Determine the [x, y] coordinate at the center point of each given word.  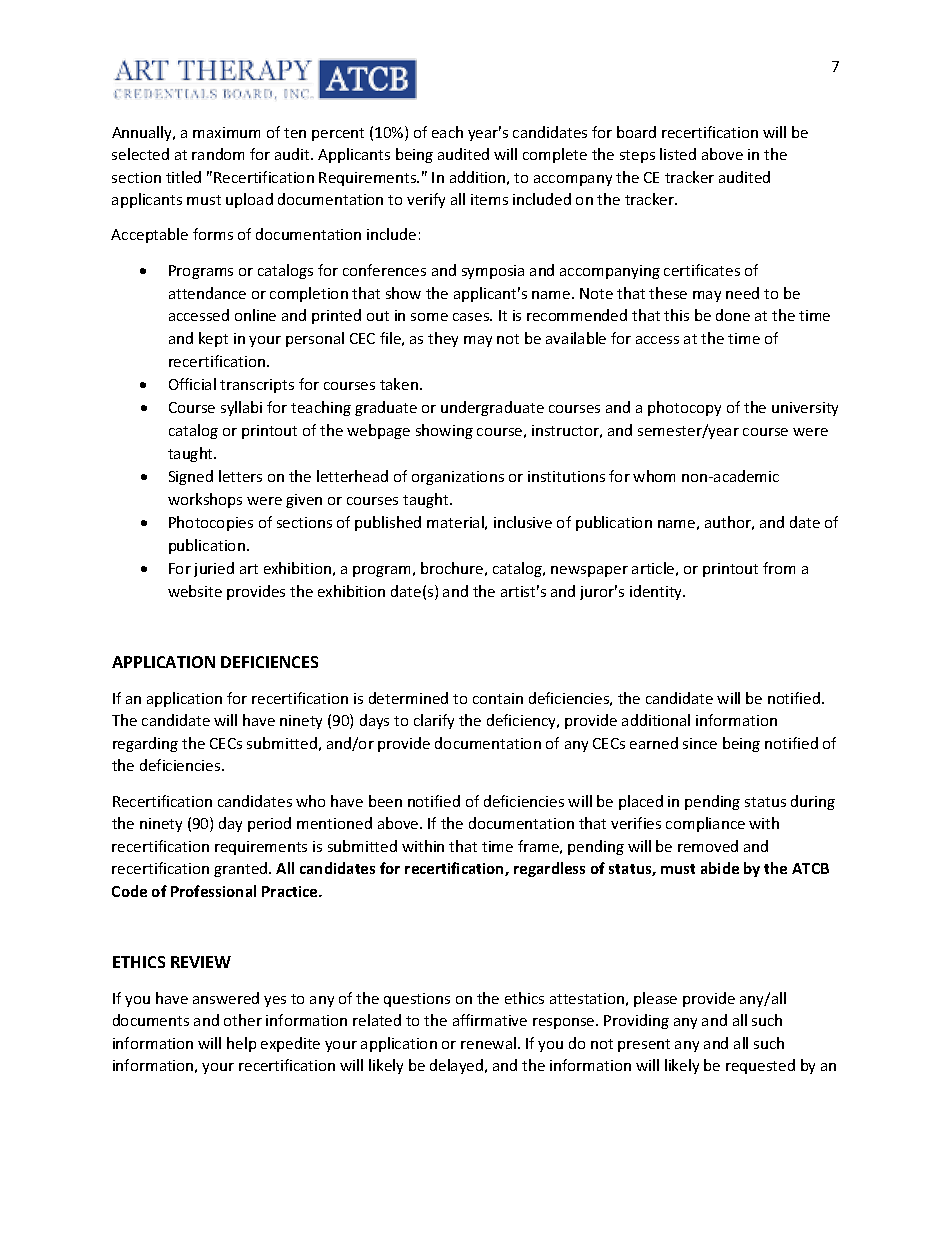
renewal [488, 1043]
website [195, 591]
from [779, 568]
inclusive [523, 522]
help [241, 1044]
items [489, 199]
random [218, 154]
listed [678, 154]
